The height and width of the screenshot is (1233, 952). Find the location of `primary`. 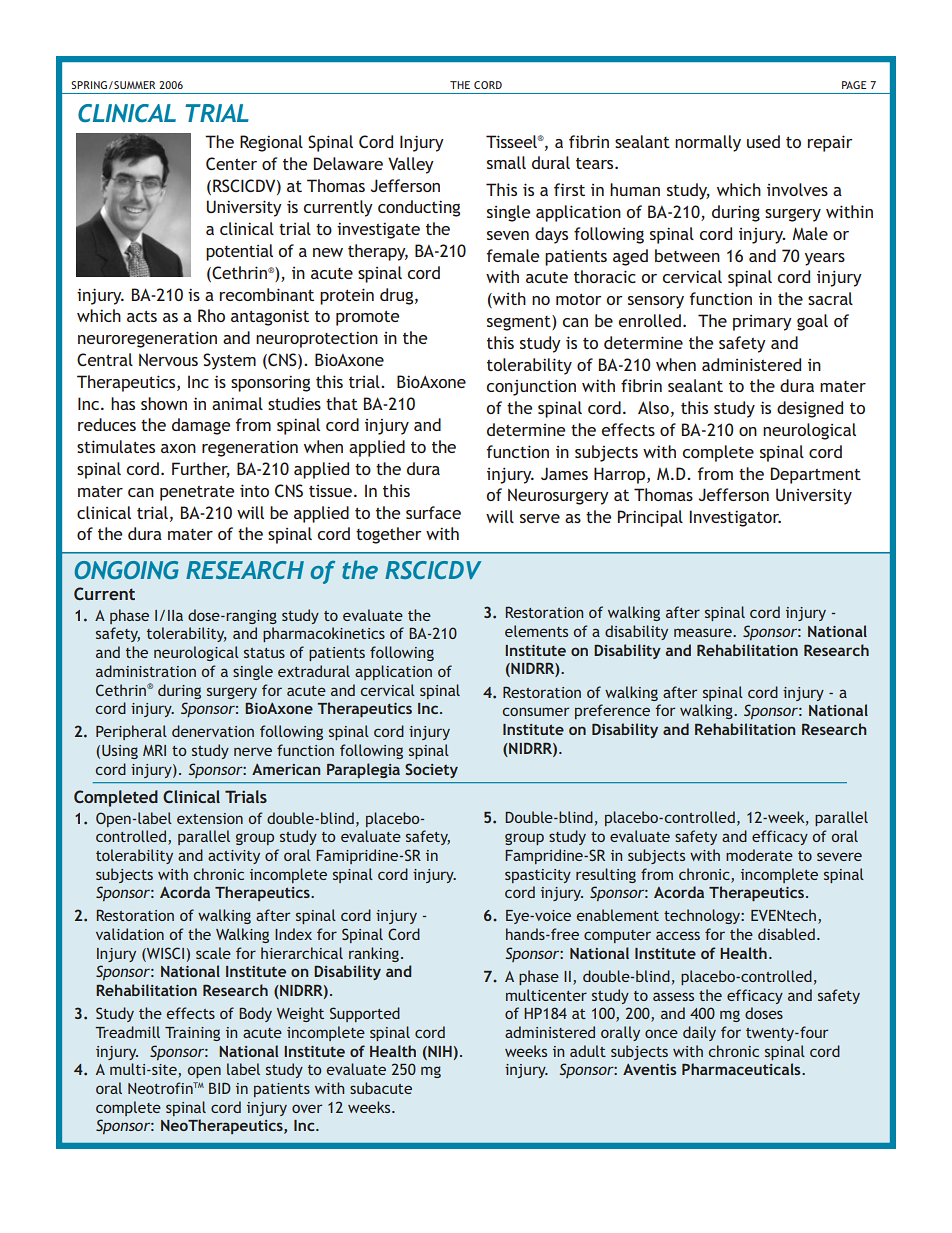

primary is located at coordinates (762, 323).
